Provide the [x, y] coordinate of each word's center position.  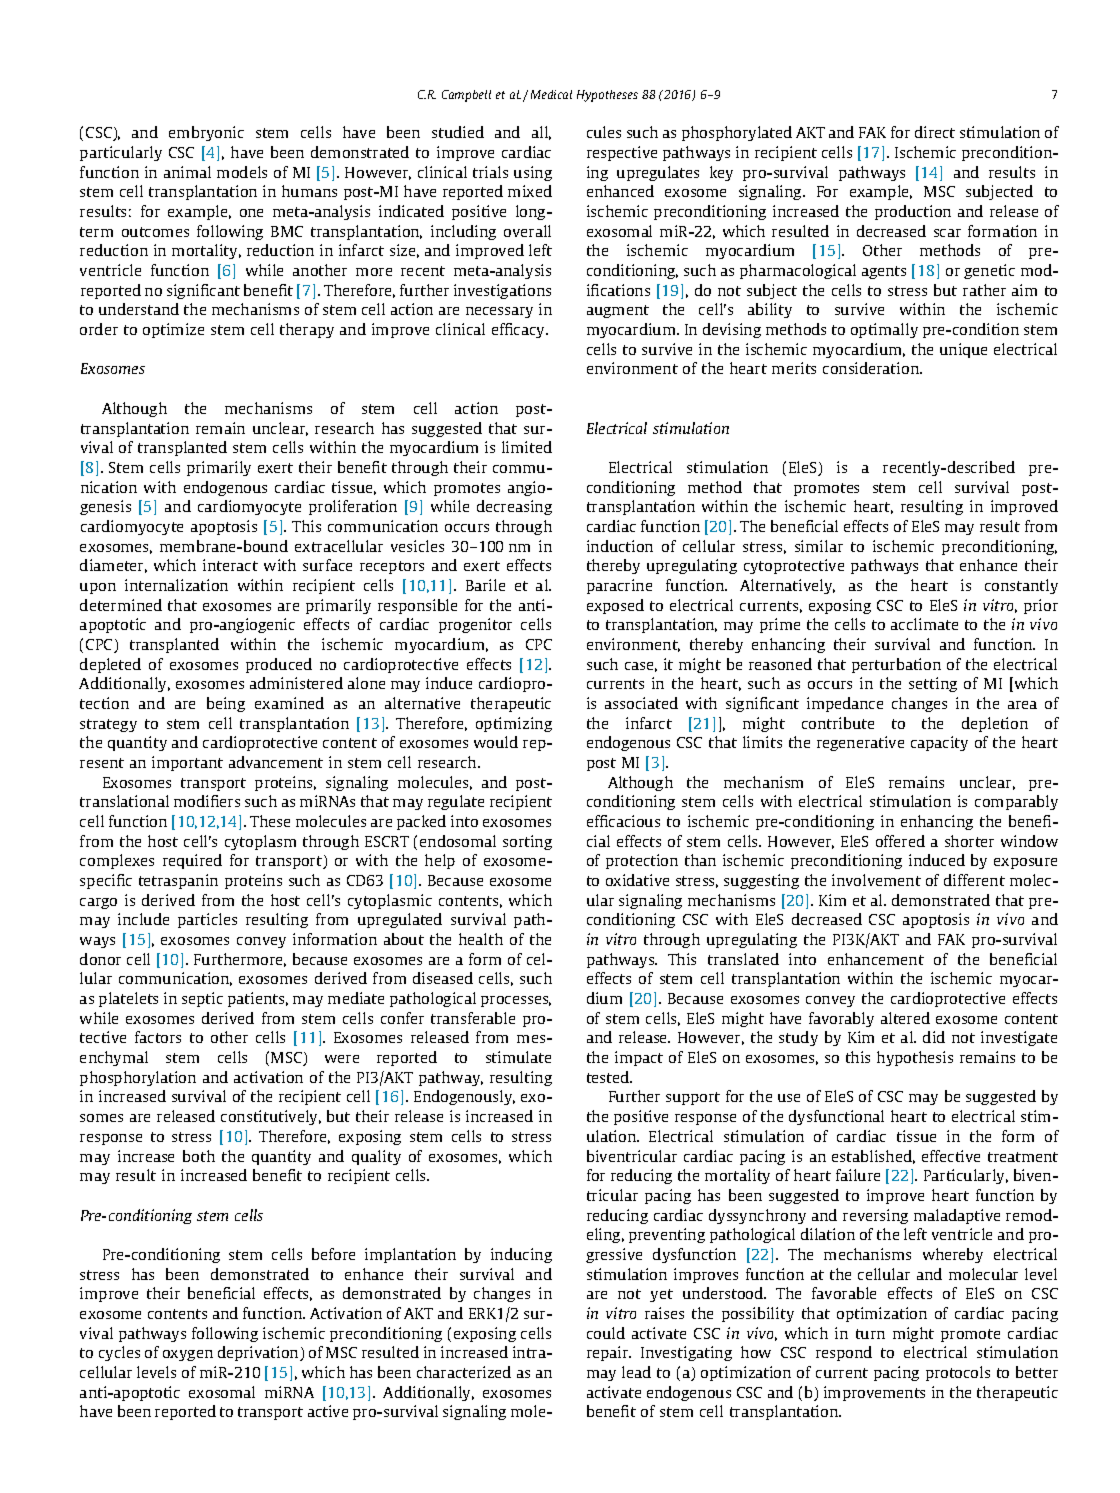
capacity [939, 743]
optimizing [514, 724]
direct [935, 132]
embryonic [206, 133]
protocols [958, 1373]
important [187, 763]
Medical [551, 94]
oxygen [188, 1355]
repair [609, 1353]
